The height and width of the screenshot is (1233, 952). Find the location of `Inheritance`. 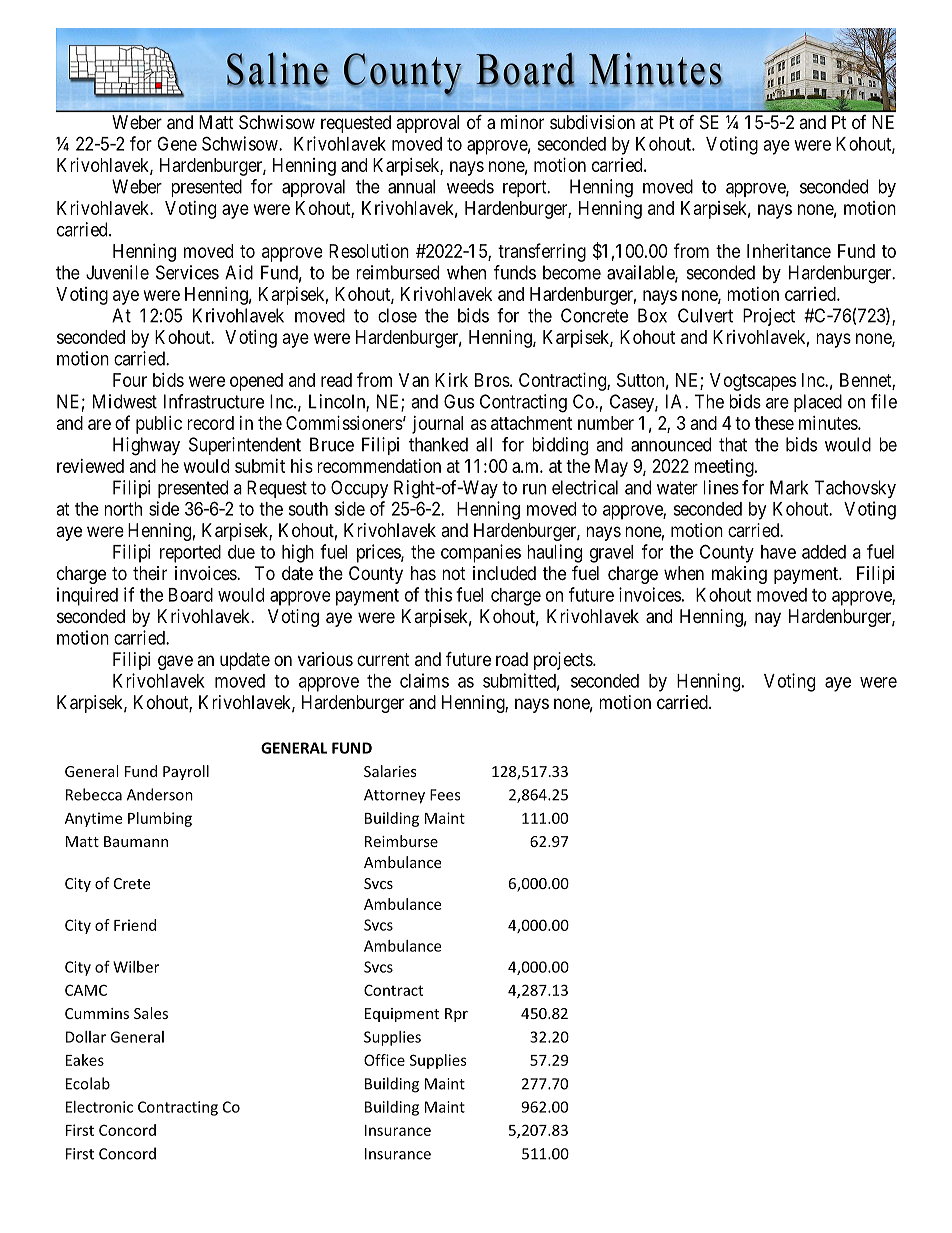

Inheritance is located at coordinates (789, 251).
